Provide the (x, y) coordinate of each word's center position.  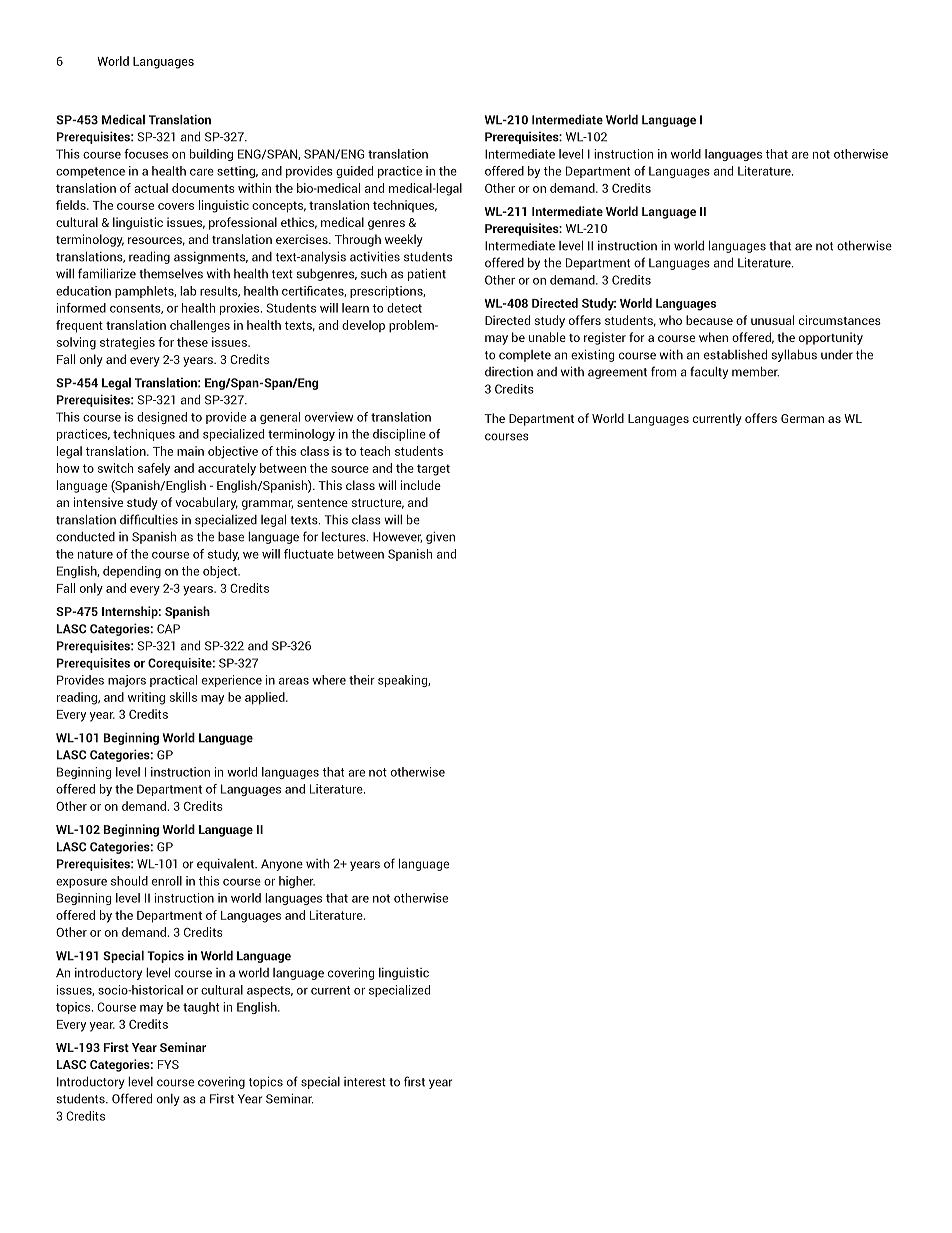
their (362, 680)
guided (354, 172)
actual (151, 188)
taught (201, 1008)
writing (146, 698)
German (802, 418)
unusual (772, 320)
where (329, 680)
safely (154, 469)
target (433, 470)
